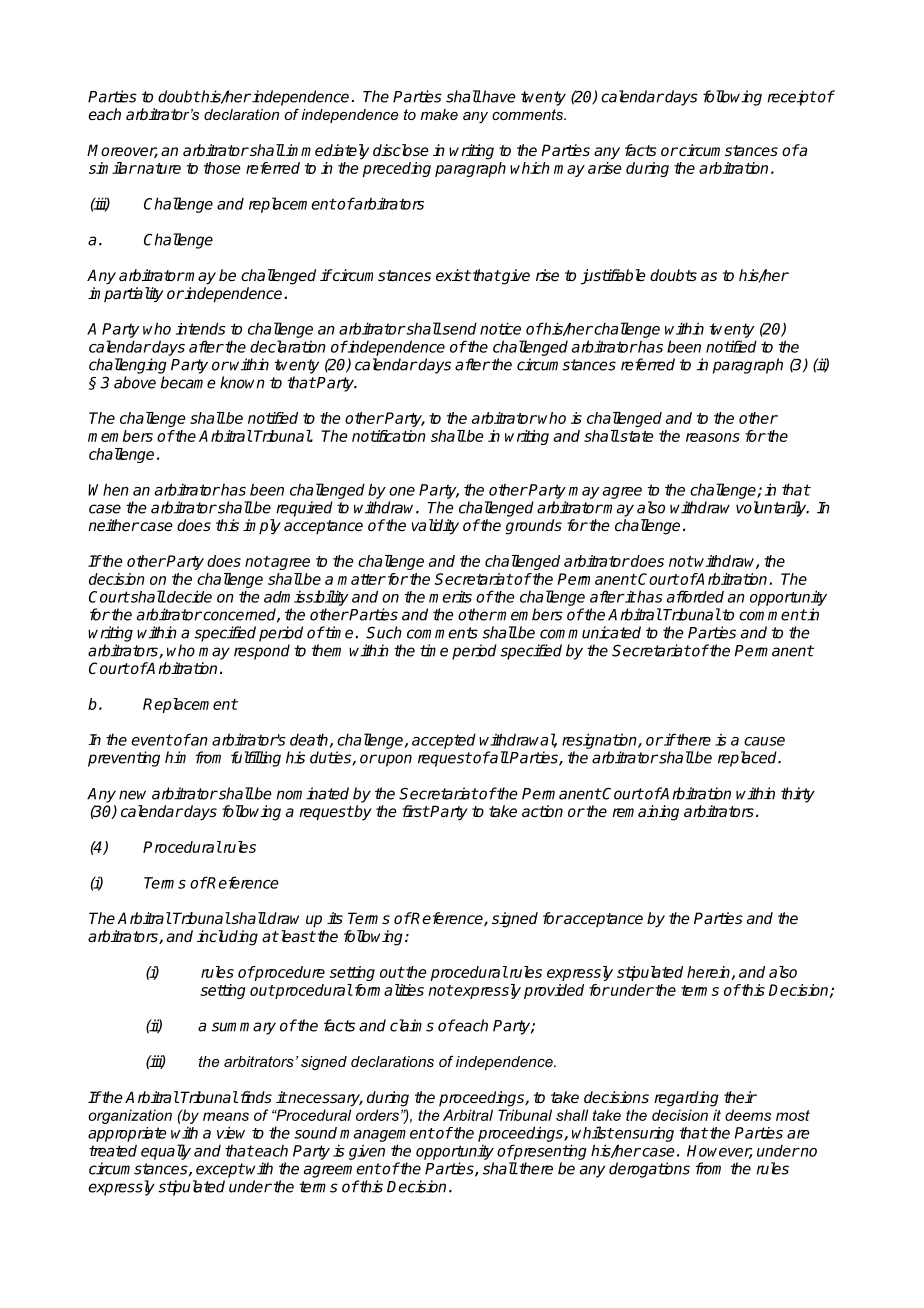  Describe the element at coordinates (166, 1152) in the screenshot. I see `equally` at that location.
